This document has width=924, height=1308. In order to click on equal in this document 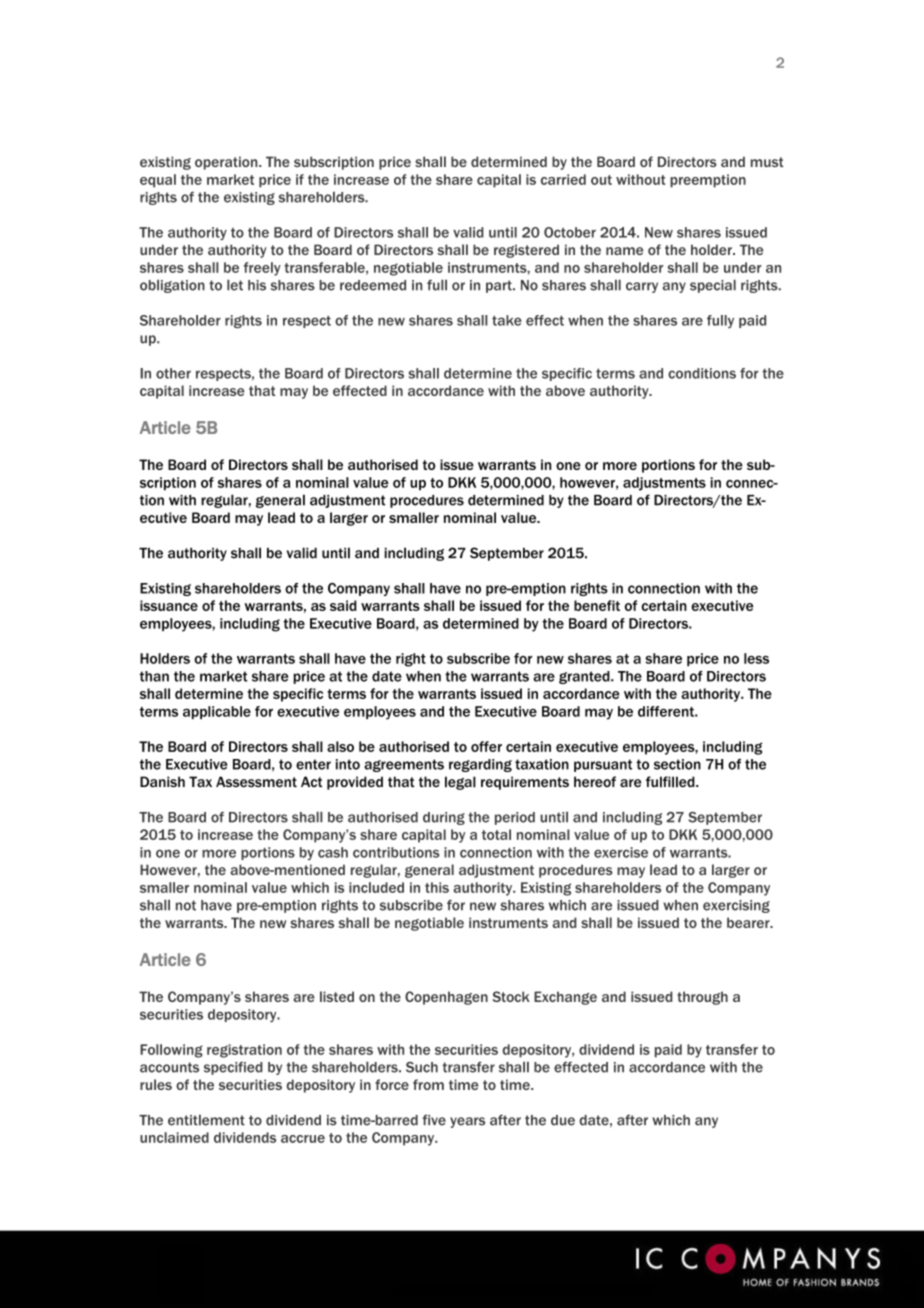, I will do `click(158, 181)`.
